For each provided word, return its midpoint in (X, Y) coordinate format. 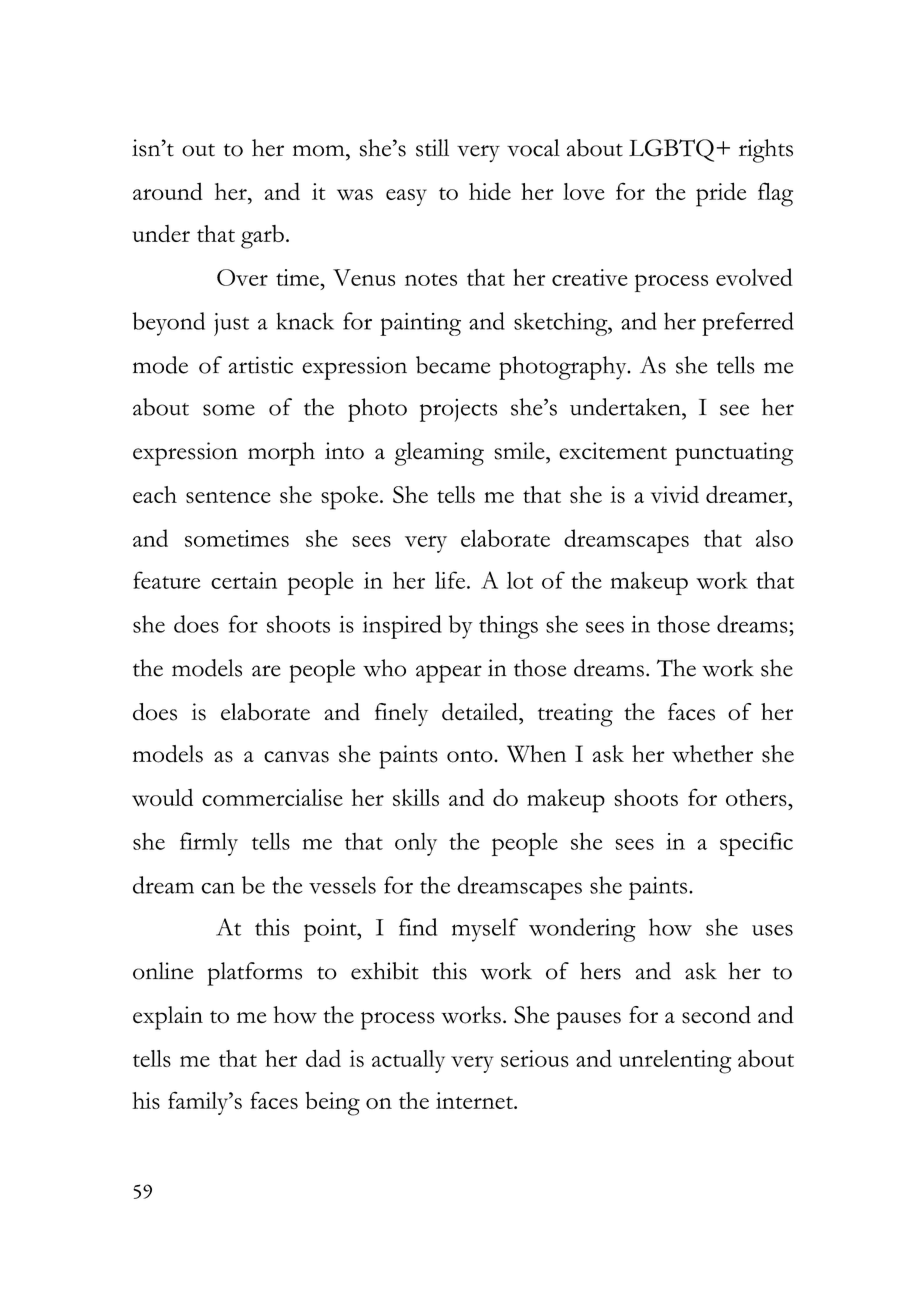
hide (490, 191)
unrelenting (675, 1062)
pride (721, 194)
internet (475, 1100)
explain (168, 1018)
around (168, 191)
